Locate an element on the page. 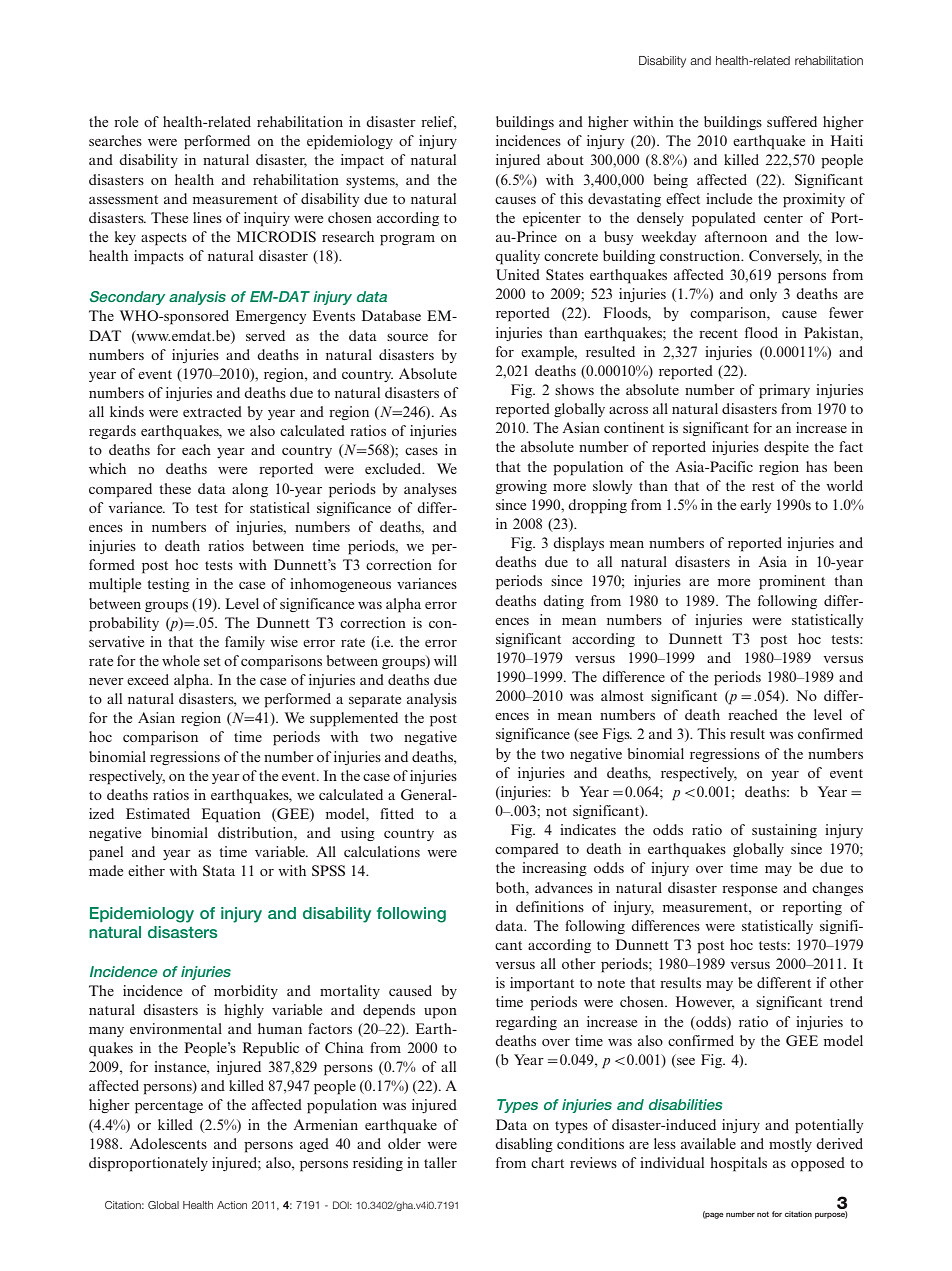  extracted is located at coordinates (212, 411).
